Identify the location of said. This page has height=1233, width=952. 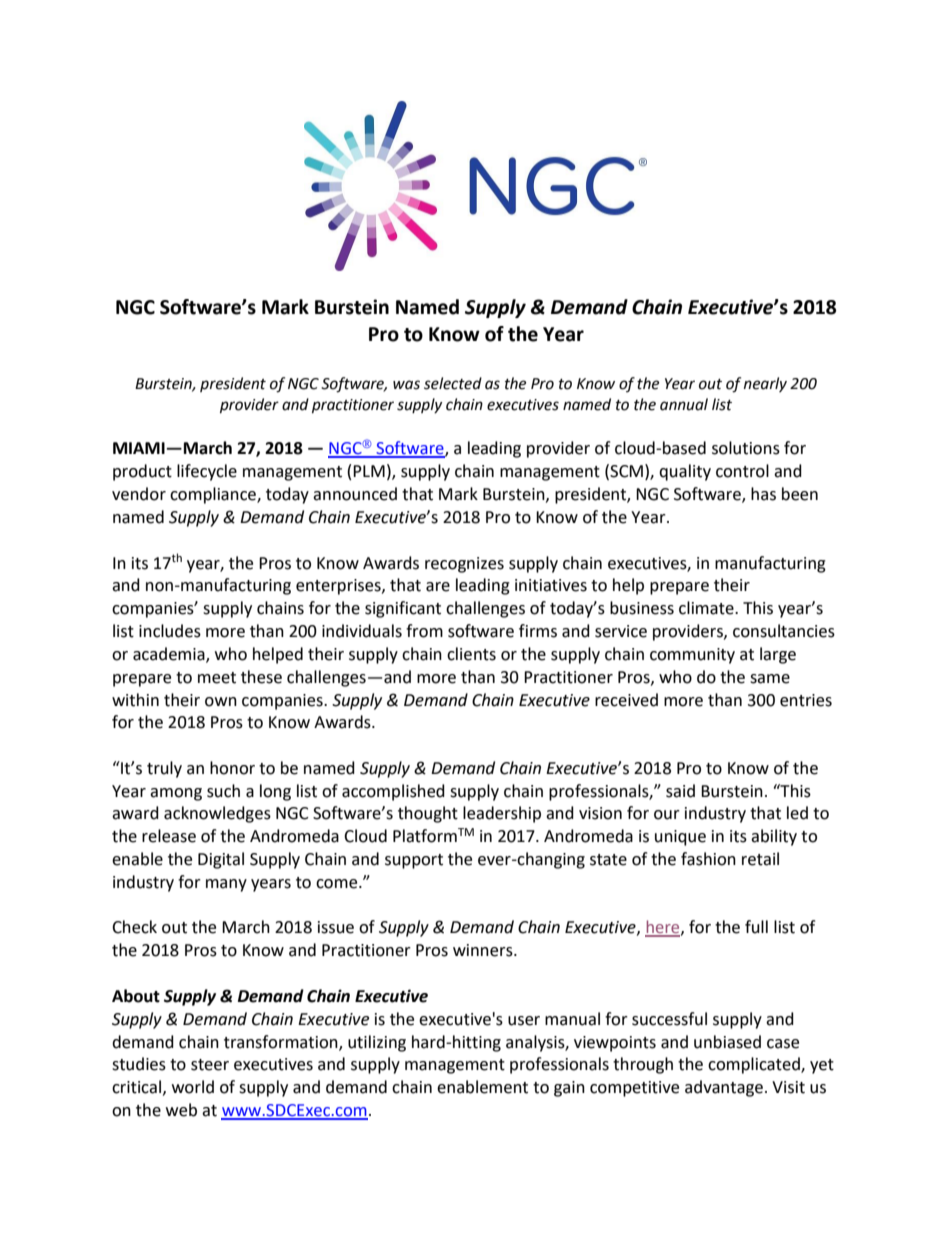
(680, 791).
